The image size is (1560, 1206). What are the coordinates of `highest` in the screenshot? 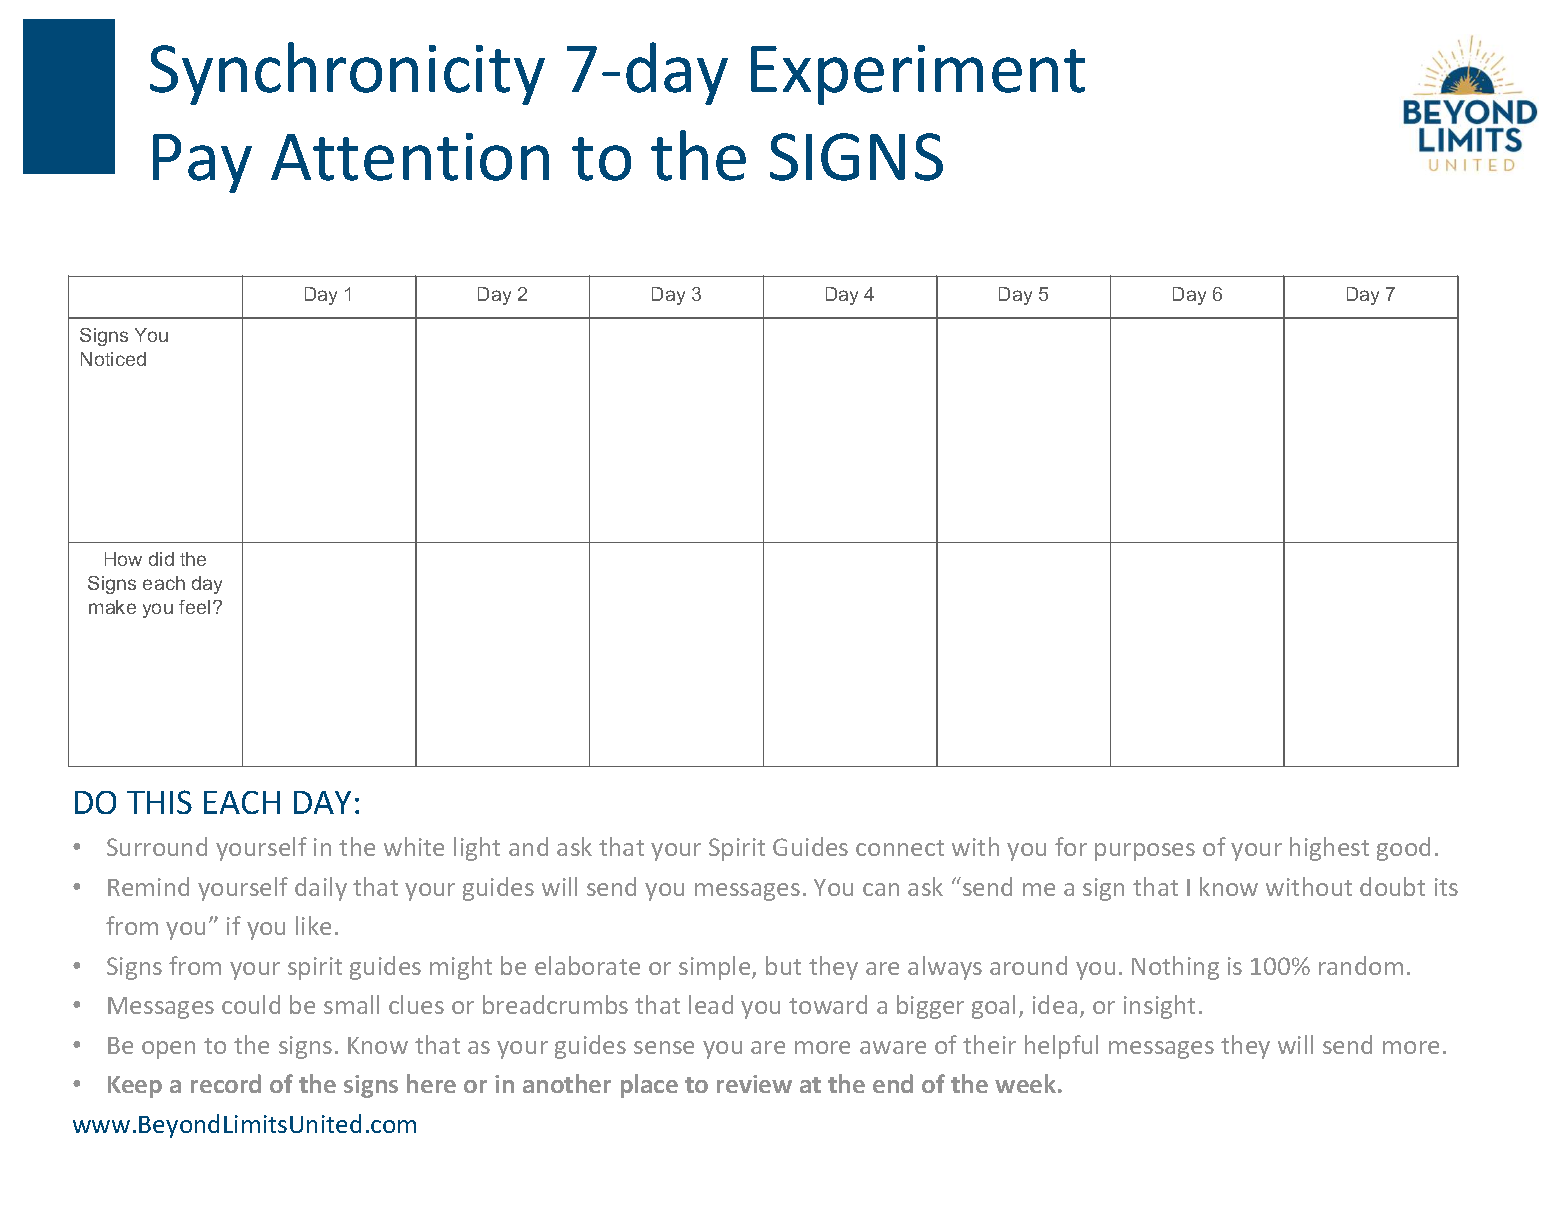 It's located at (1329, 849).
